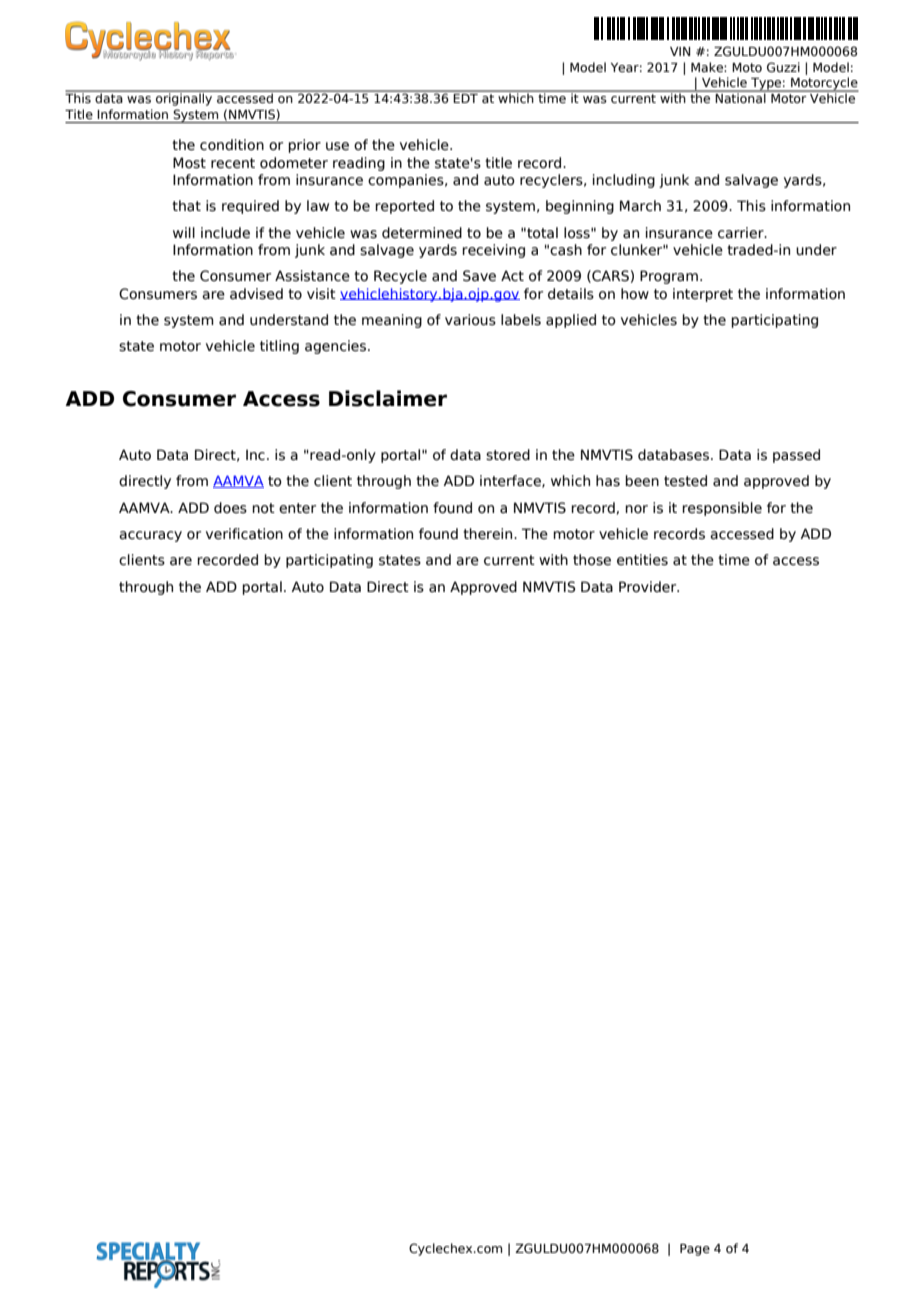  What do you see at coordinates (230, 508) in the screenshot?
I see `does` at bounding box center [230, 508].
